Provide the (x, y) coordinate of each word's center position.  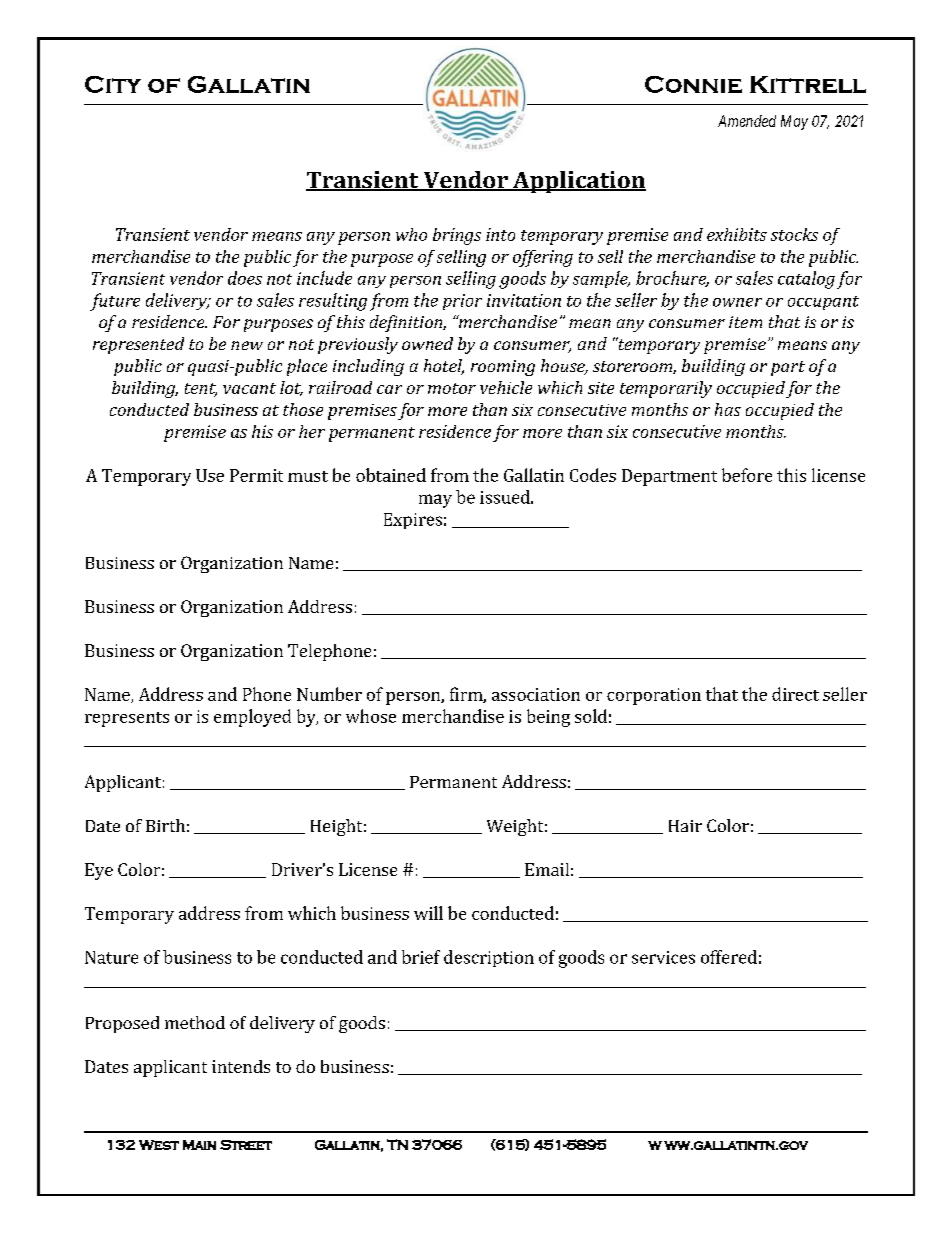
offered (729, 957)
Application (578, 182)
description (489, 958)
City (113, 84)
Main (199, 1145)
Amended (747, 121)
